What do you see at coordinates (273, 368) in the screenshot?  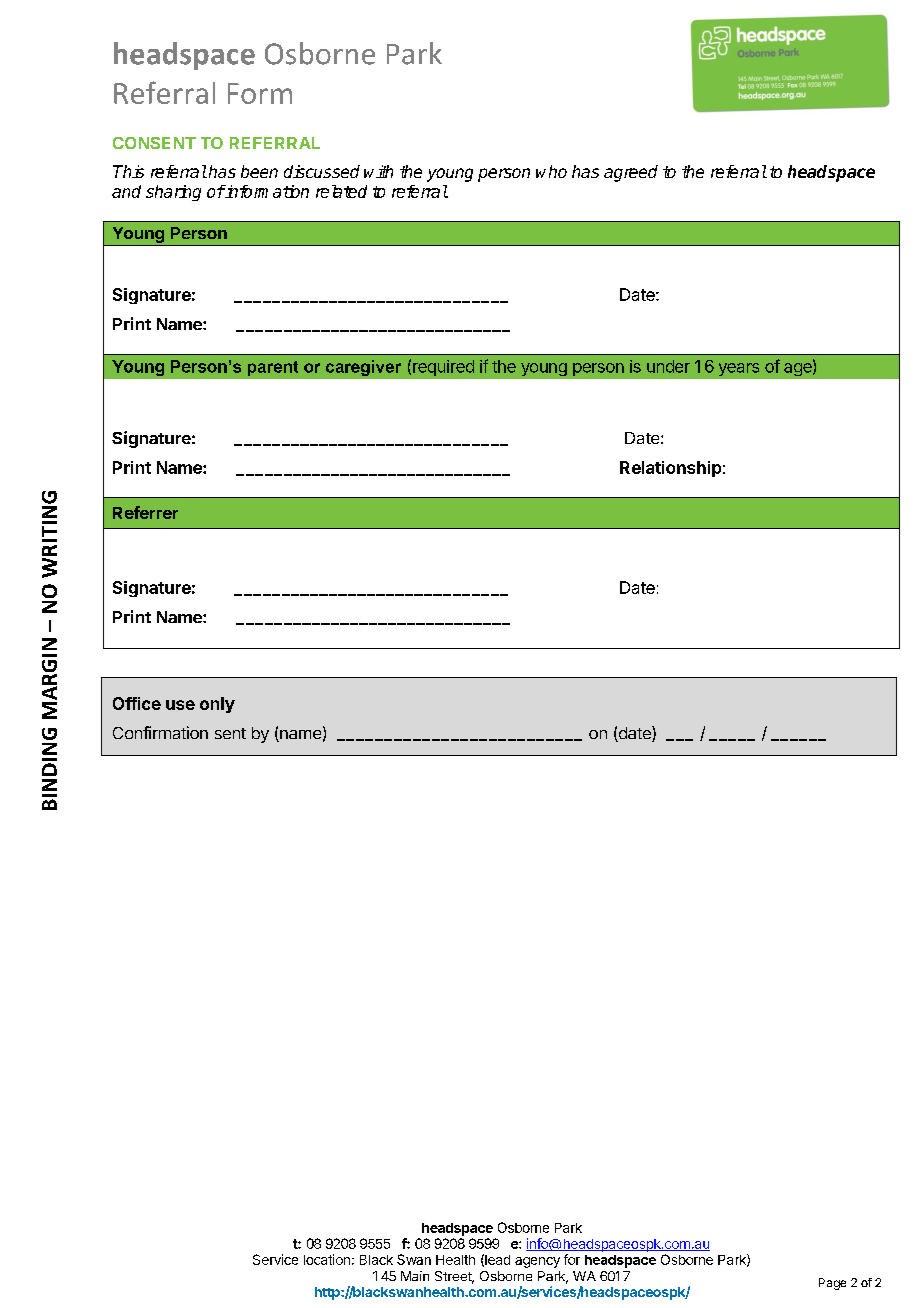 I see `parent` at bounding box center [273, 368].
